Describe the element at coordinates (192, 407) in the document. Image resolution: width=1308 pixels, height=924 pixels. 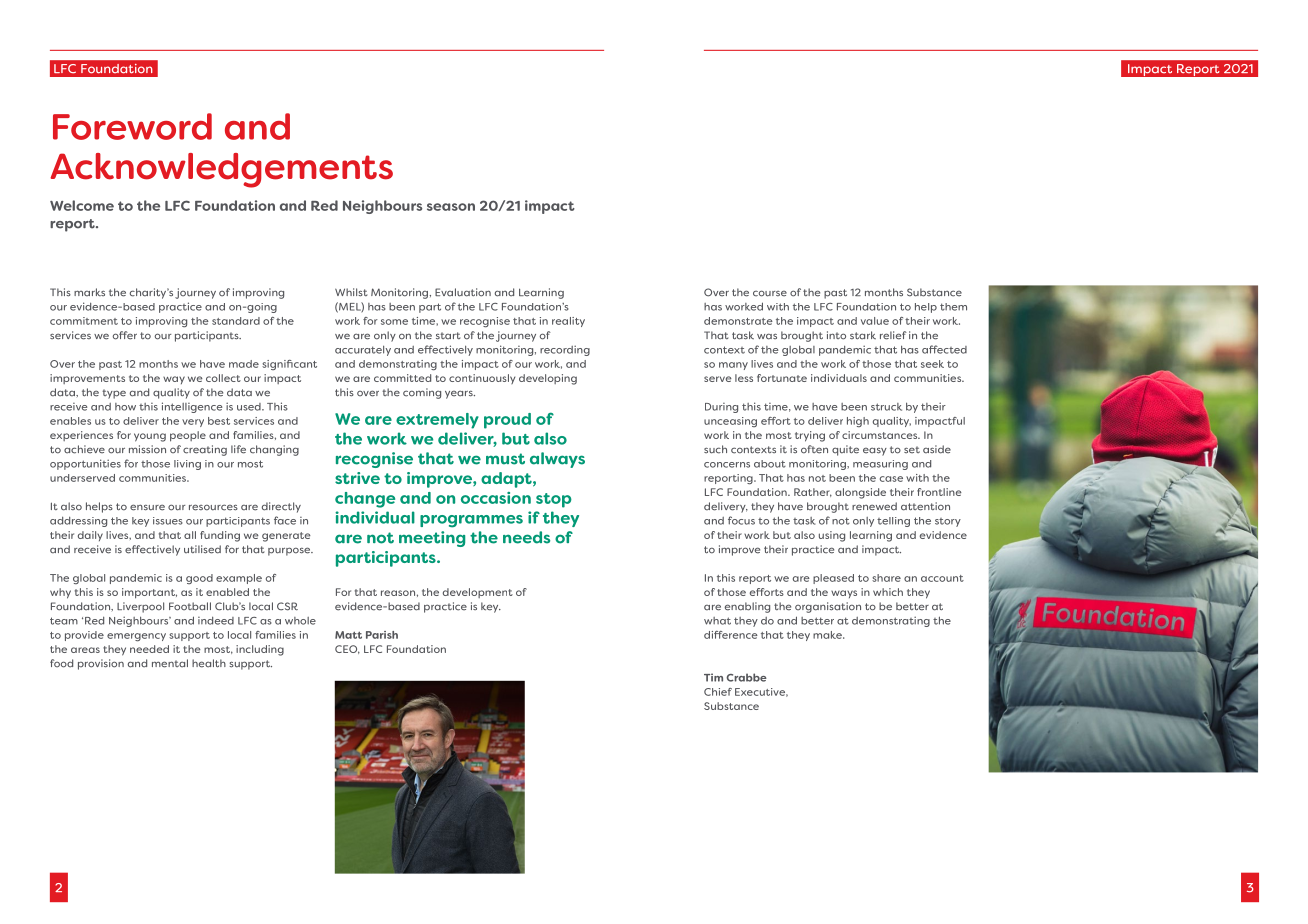
I see `intelligence` at that location.
